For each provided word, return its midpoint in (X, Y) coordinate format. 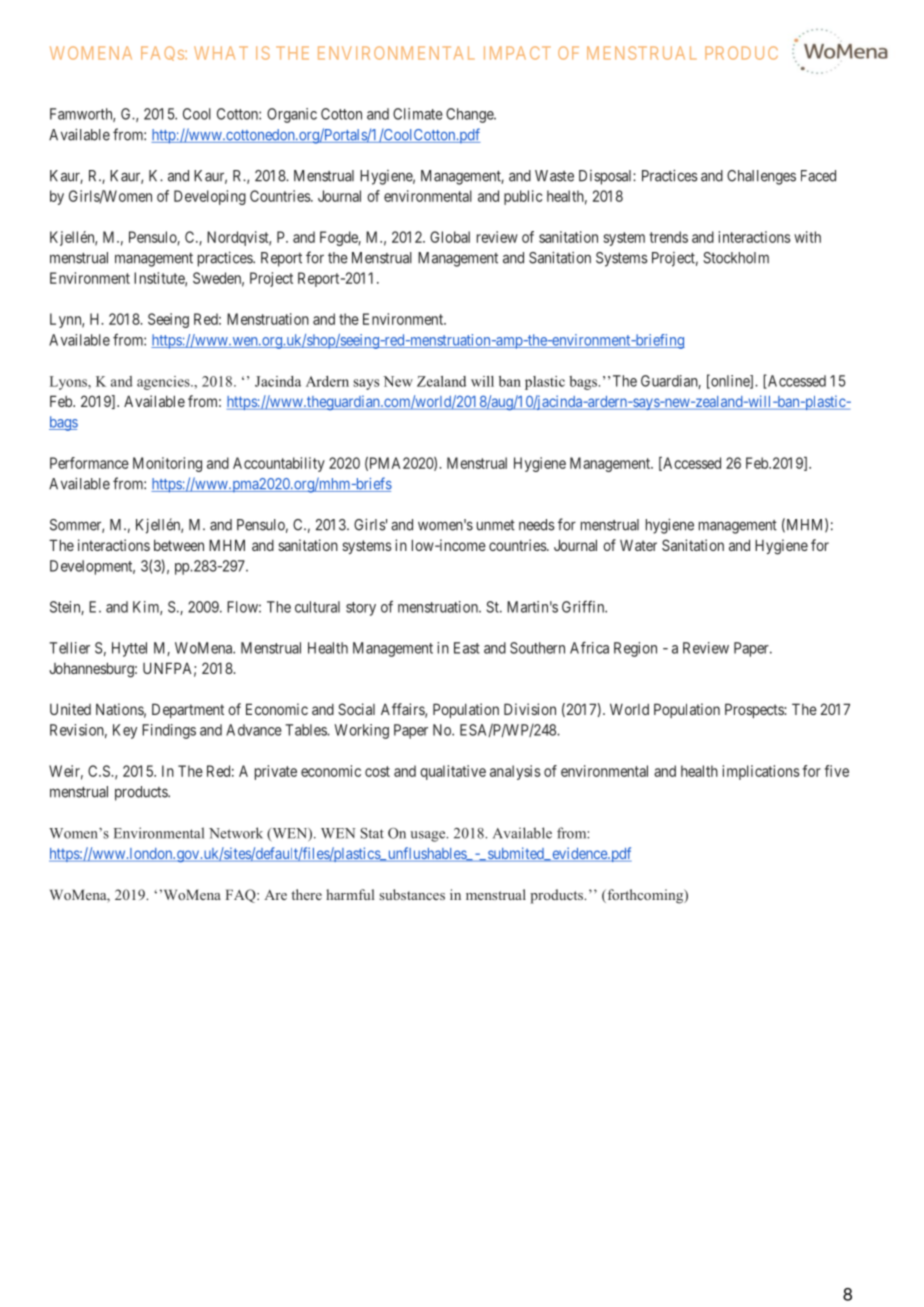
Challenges (761, 177)
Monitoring (167, 464)
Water (638, 545)
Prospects (755, 710)
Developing (210, 197)
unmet (496, 525)
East (467, 648)
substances (412, 894)
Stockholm (736, 258)
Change (470, 115)
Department (188, 710)
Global (450, 237)
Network (236, 833)
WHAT (221, 53)
